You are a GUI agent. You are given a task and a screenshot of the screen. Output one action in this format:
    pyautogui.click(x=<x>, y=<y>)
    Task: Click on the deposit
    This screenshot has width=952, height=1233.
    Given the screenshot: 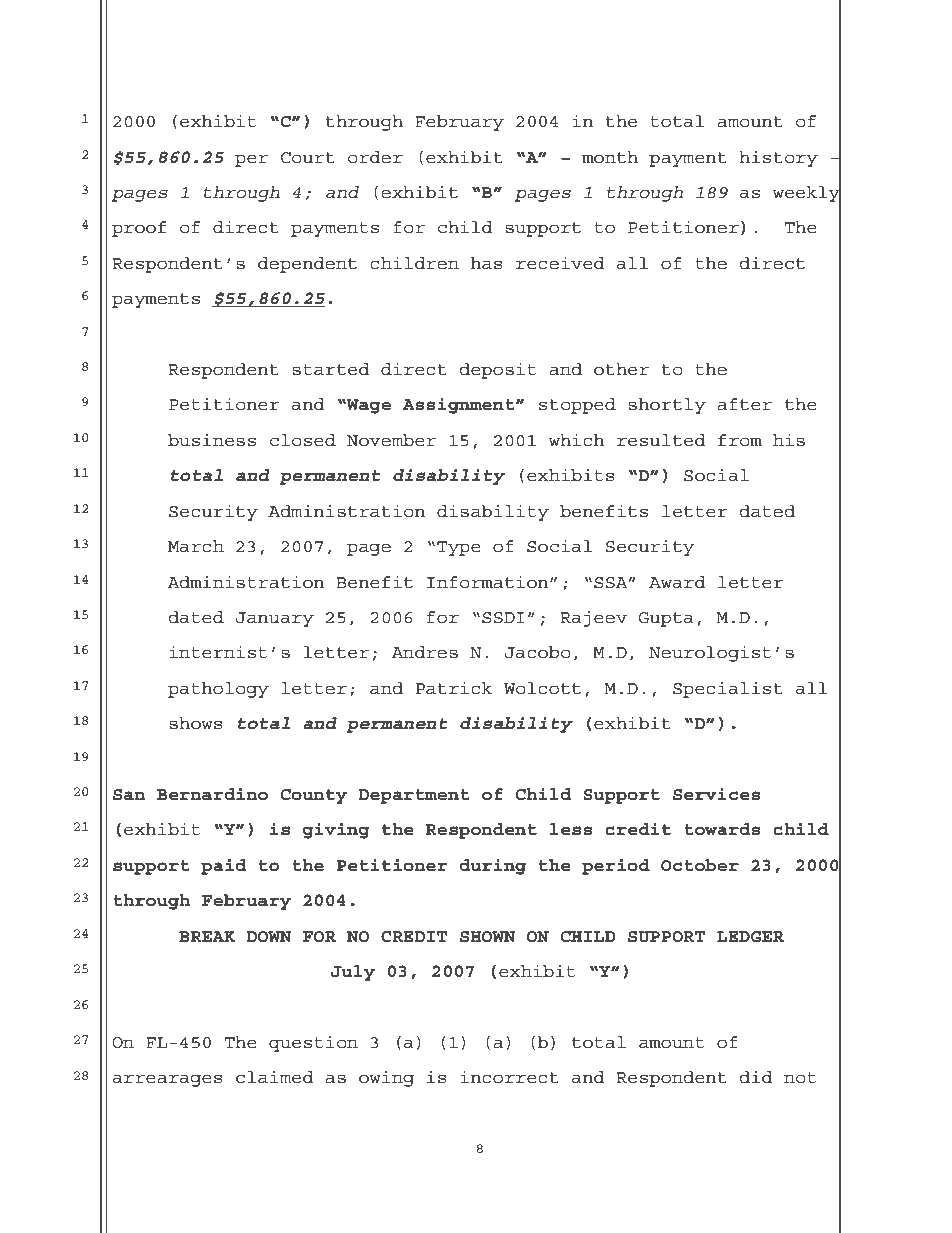 What is the action you would take?
    pyautogui.click(x=498, y=370)
